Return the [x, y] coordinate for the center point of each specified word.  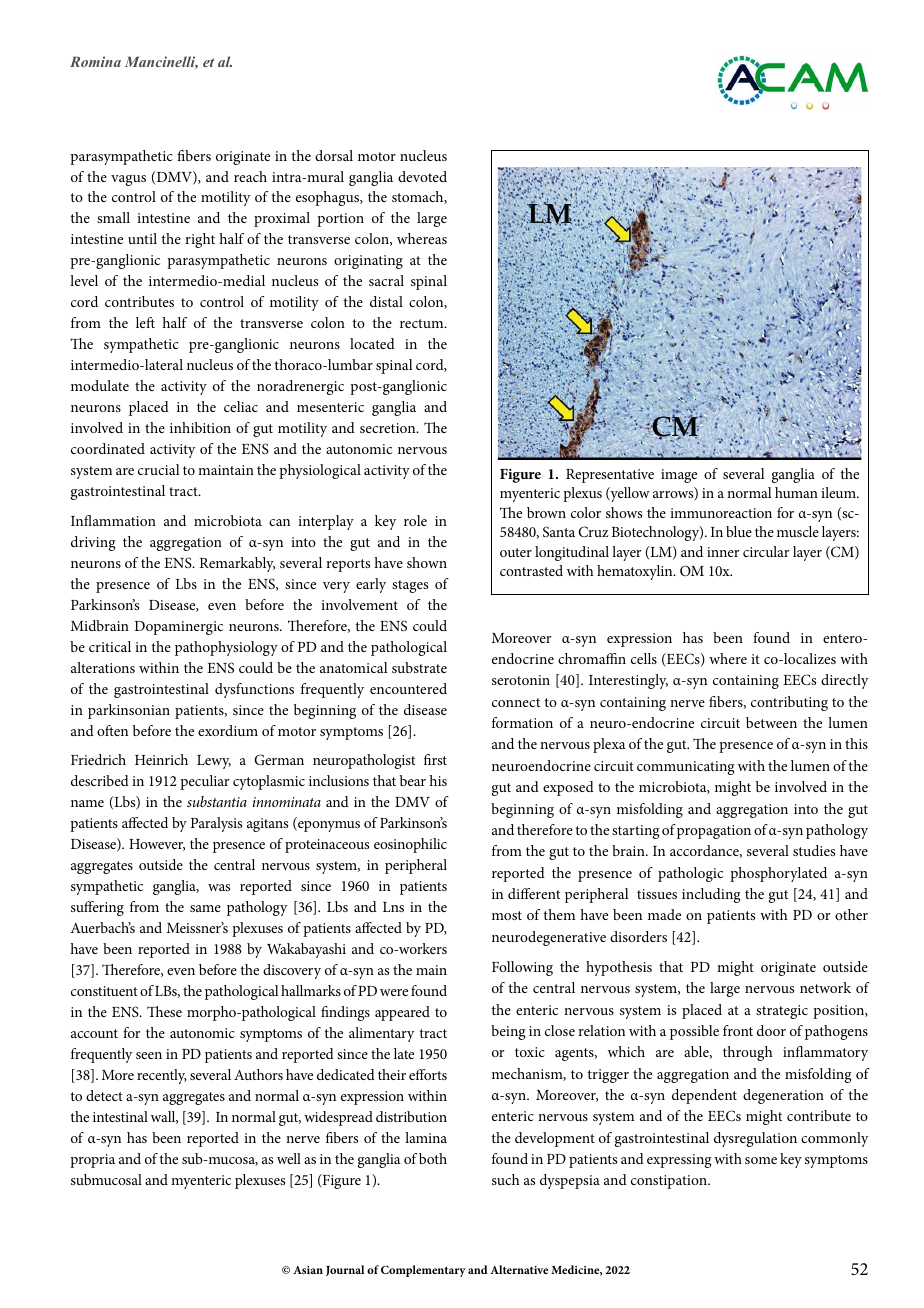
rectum [423, 323]
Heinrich [161, 759]
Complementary [423, 1271]
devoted [422, 176]
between [771, 722]
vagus [128, 180]
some [761, 1160]
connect [516, 702]
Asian [308, 1270]
